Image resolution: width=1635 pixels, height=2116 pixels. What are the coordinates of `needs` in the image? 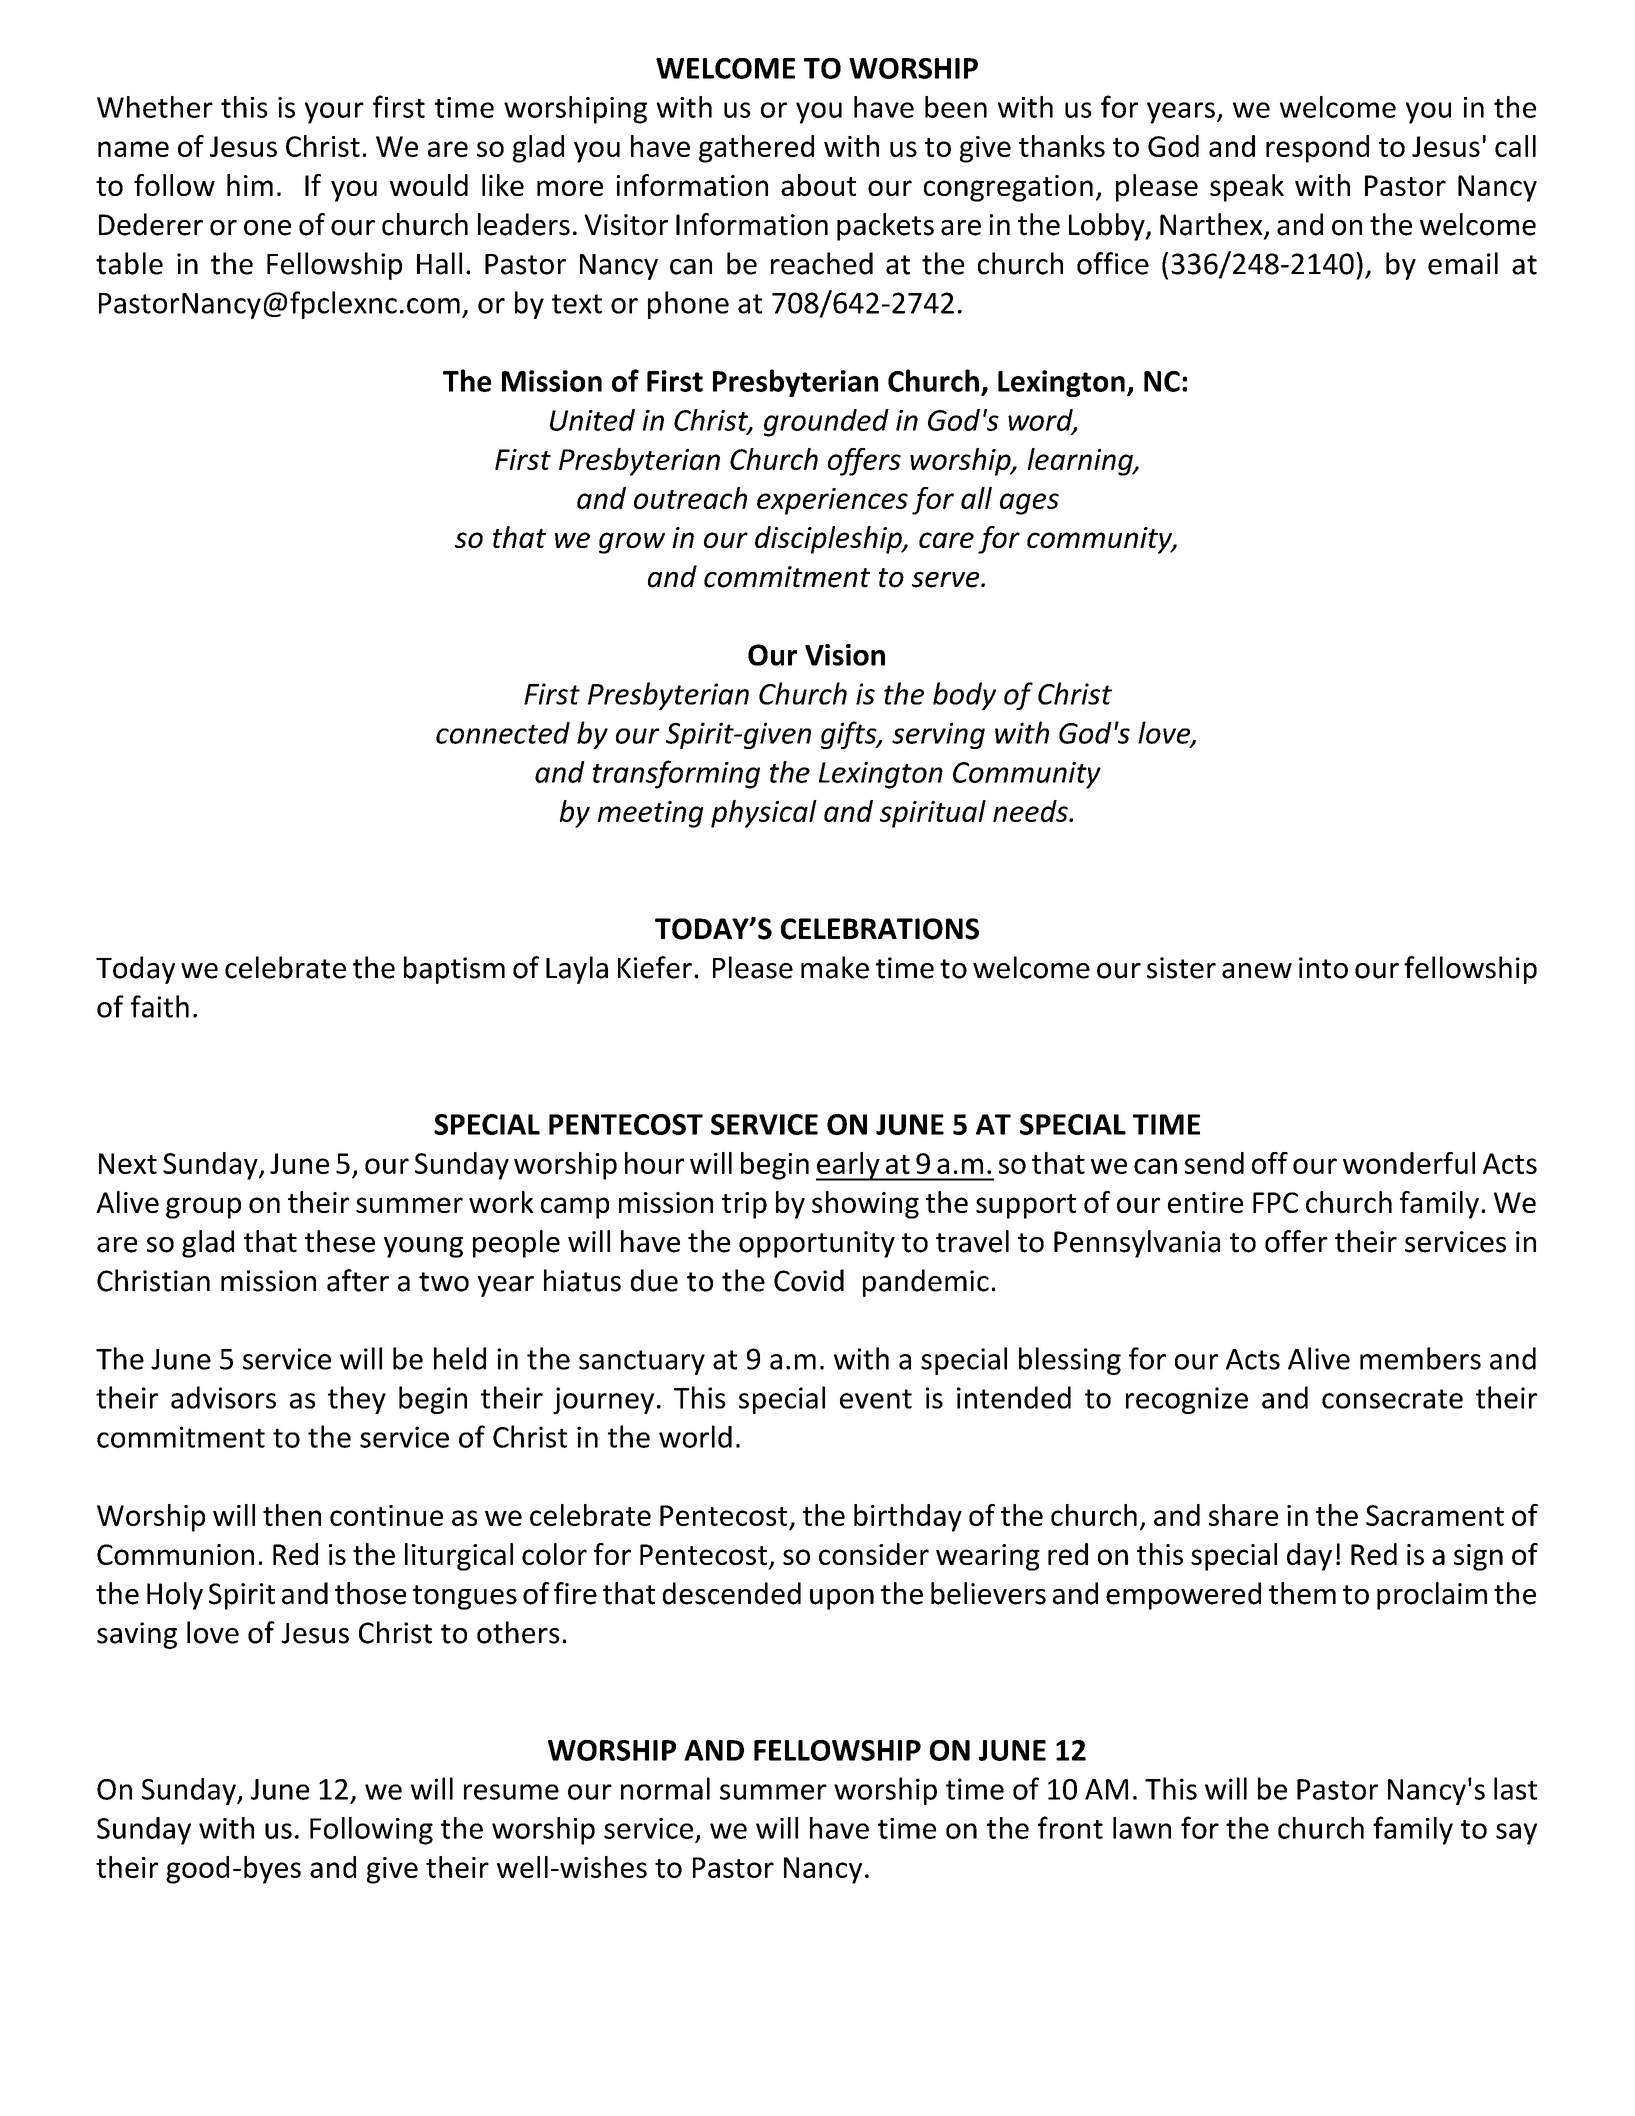 It's located at (1031, 811).
